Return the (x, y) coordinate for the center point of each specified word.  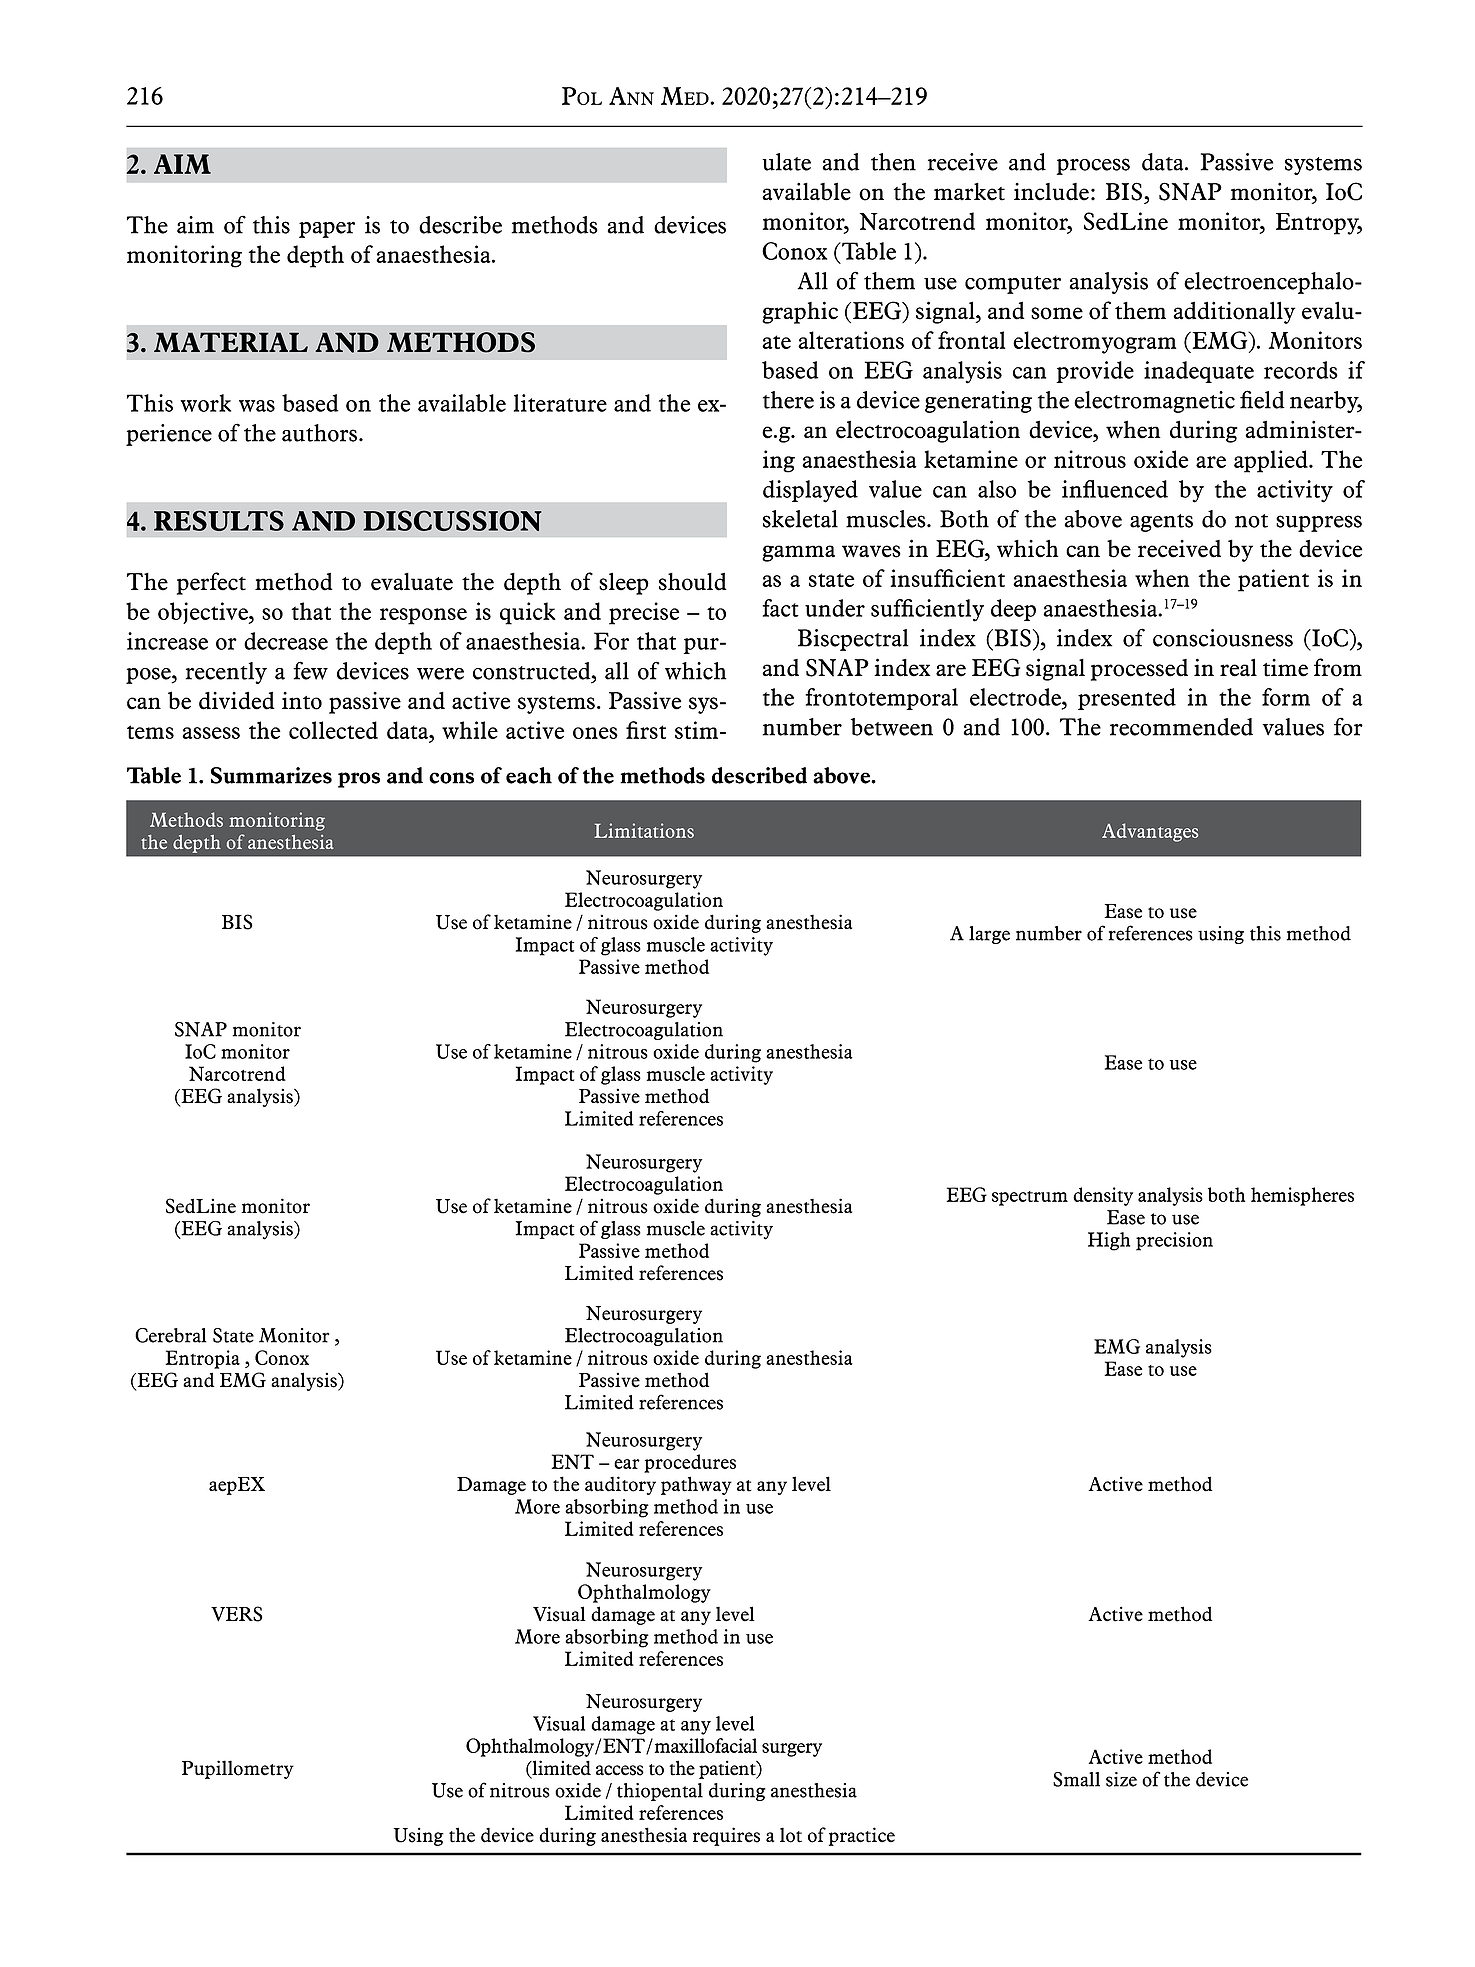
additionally (1234, 312)
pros (359, 780)
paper (327, 230)
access (620, 1770)
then (893, 162)
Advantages (1150, 832)
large (989, 935)
